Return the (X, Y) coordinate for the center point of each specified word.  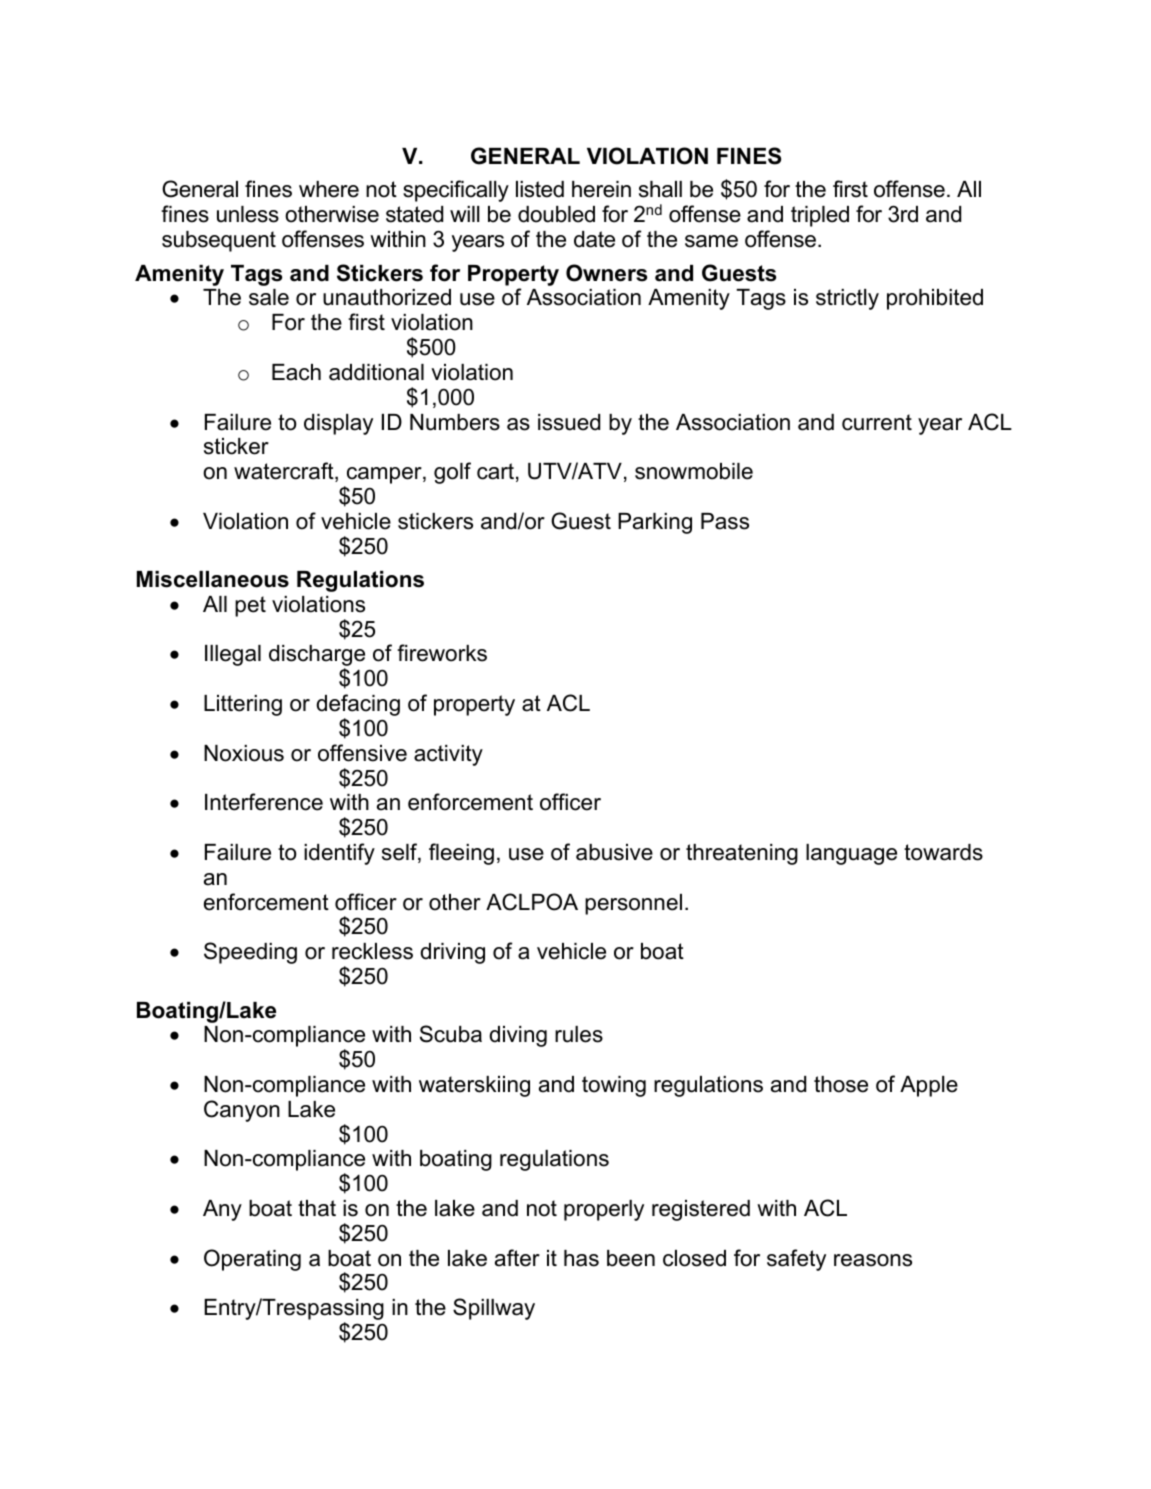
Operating (252, 1260)
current (877, 422)
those (841, 1084)
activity (448, 755)
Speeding (250, 953)
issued (569, 422)
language (851, 854)
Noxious (244, 753)
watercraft (285, 472)
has (581, 1258)
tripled (820, 216)
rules (579, 1034)
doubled (556, 214)
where (329, 189)
